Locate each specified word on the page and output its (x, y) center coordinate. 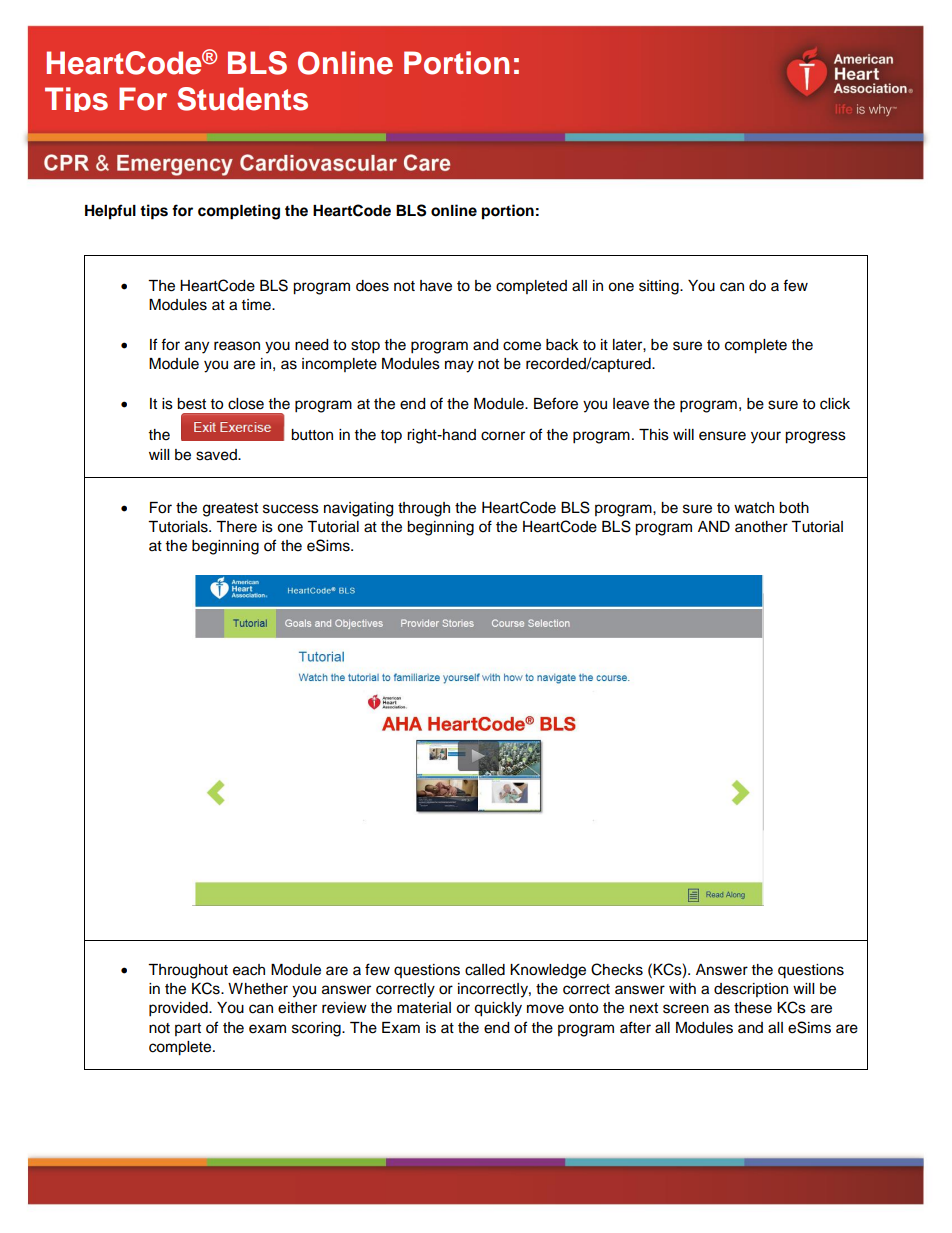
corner (503, 436)
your (766, 437)
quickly (498, 1009)
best (191, 404)
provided (179, 1009)
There (236, 527)
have (436, 286)
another (761, 527)
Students (242, 99)
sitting (660, 287)
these (753, 1008)
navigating (358, 509)
